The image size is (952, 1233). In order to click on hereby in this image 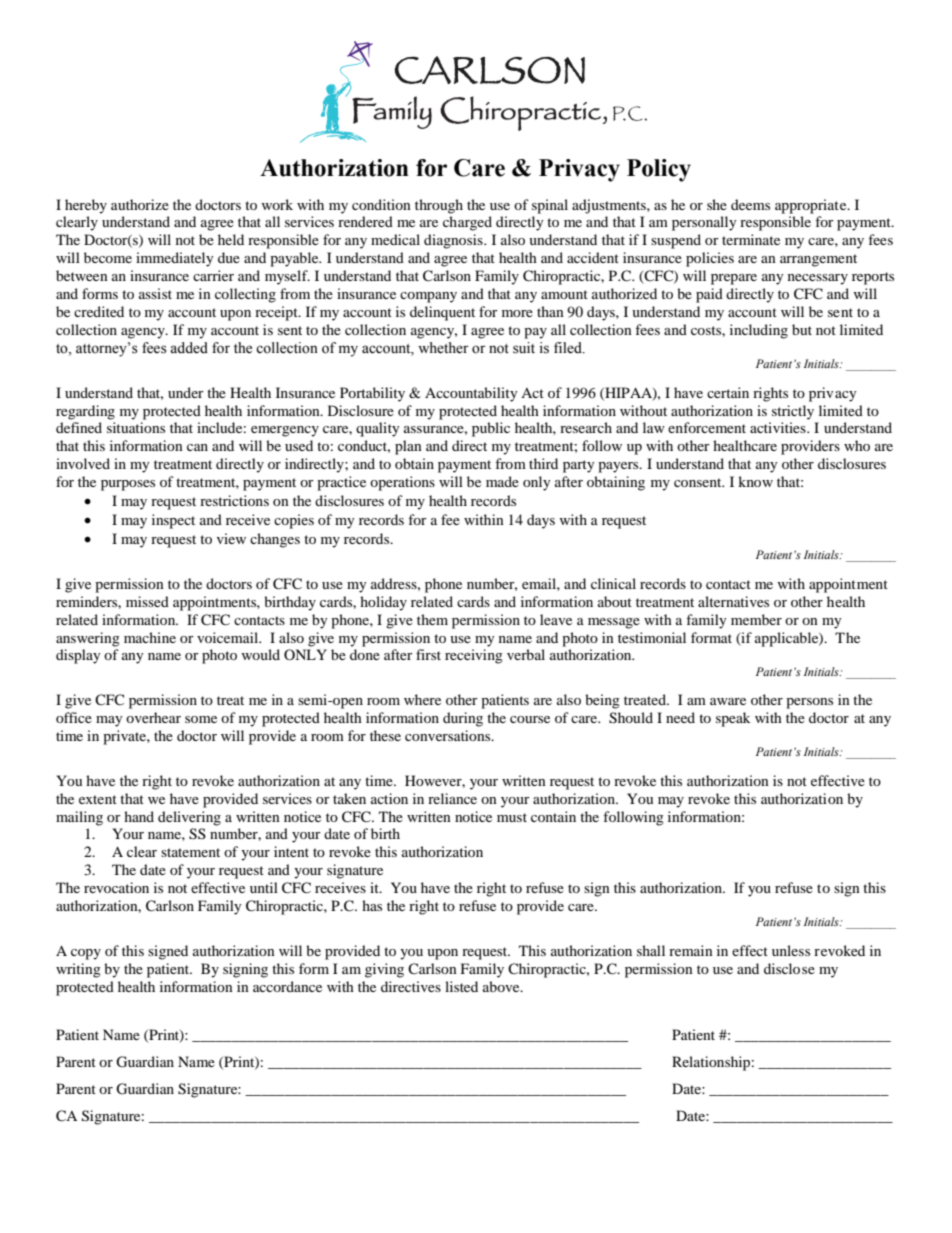, I will do `click(86, 206)`.
